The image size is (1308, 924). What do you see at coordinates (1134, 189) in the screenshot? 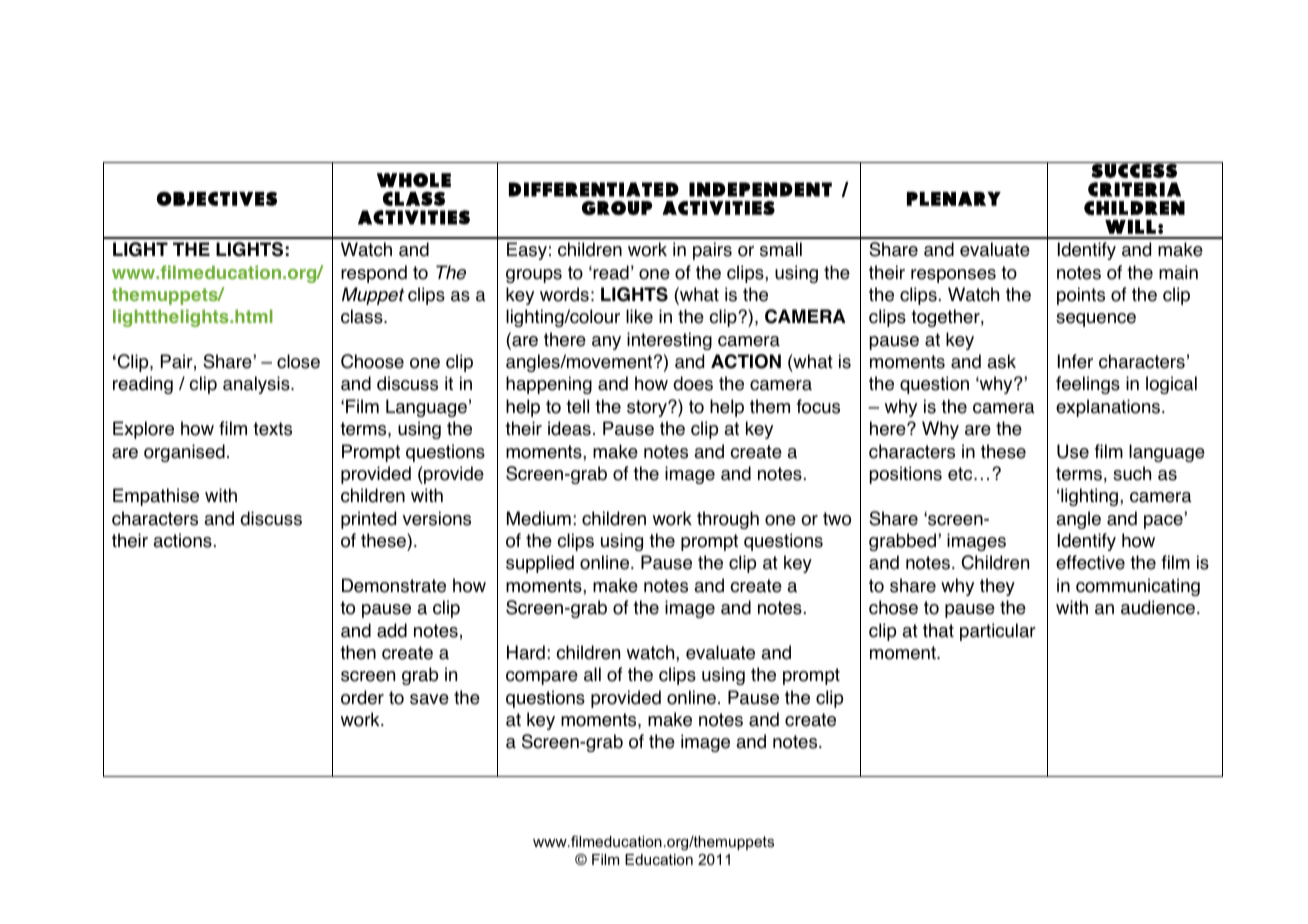
I see `CRITERIA` at bounding box center [1134, 189].
